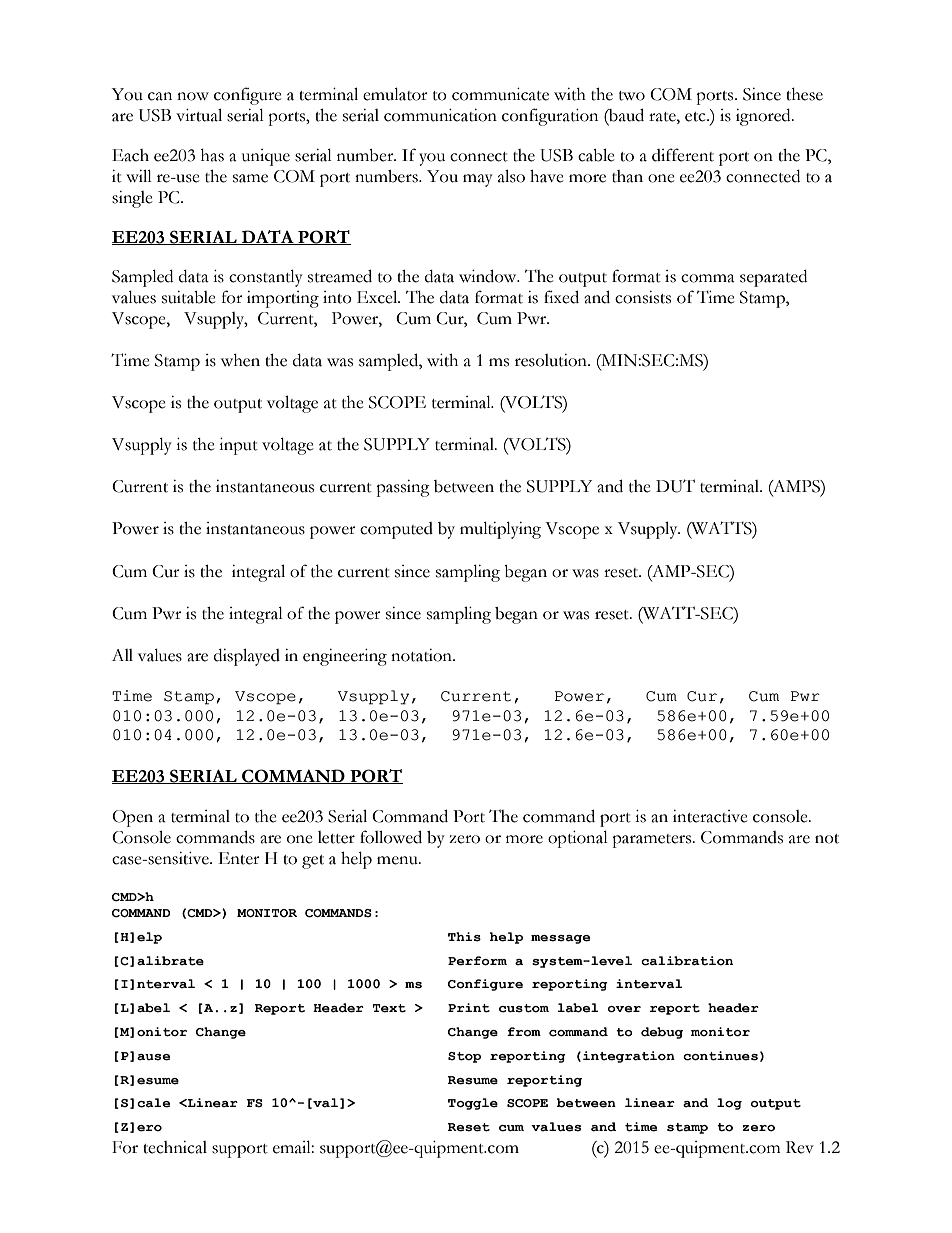 The height and width of the screenshot is (1233, 952). Describe the element at coordinates (175, 1147) in the screenshot. I see `technical` at that location.
